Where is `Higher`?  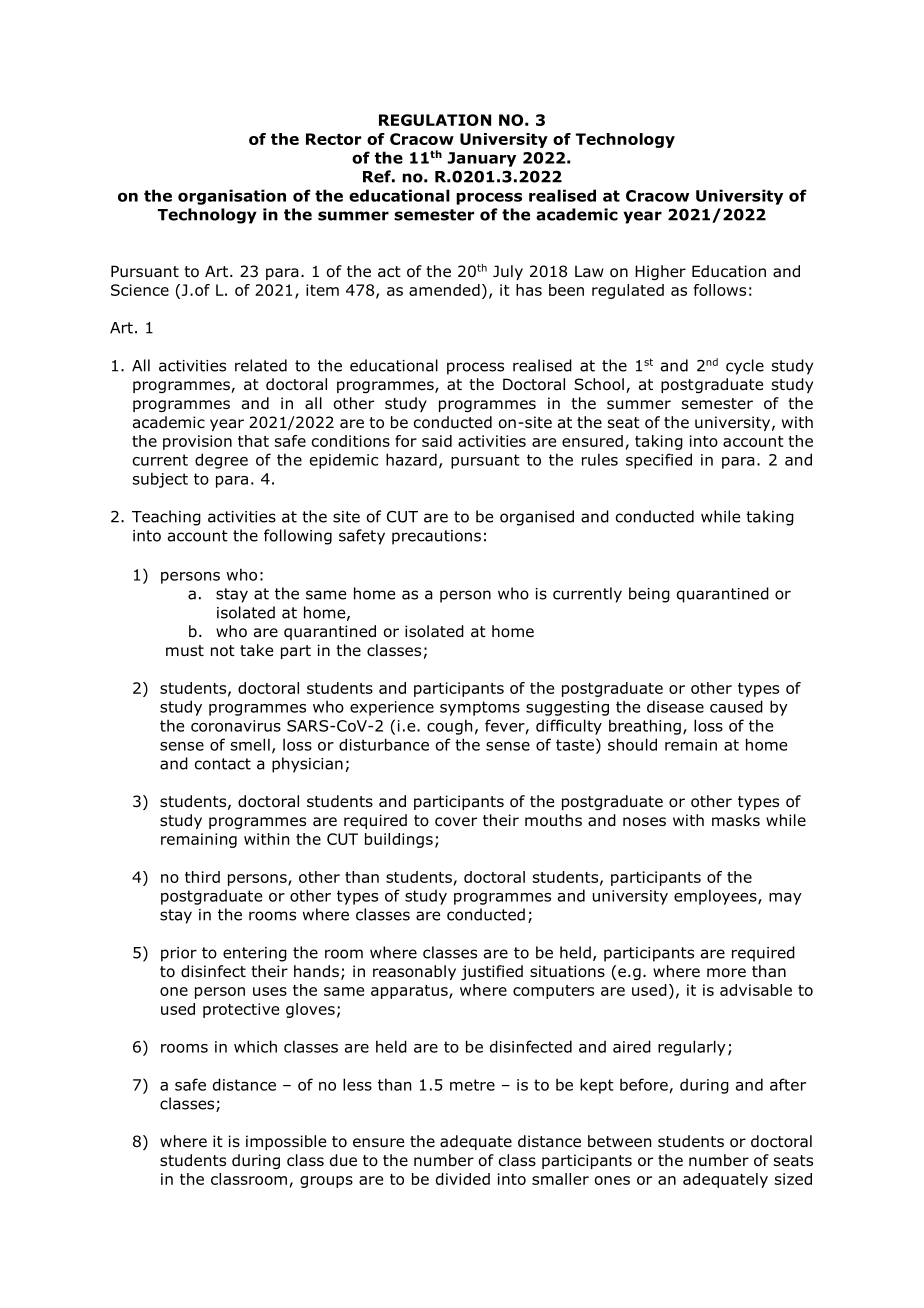
Higher is located at coordinates (660, 272).
